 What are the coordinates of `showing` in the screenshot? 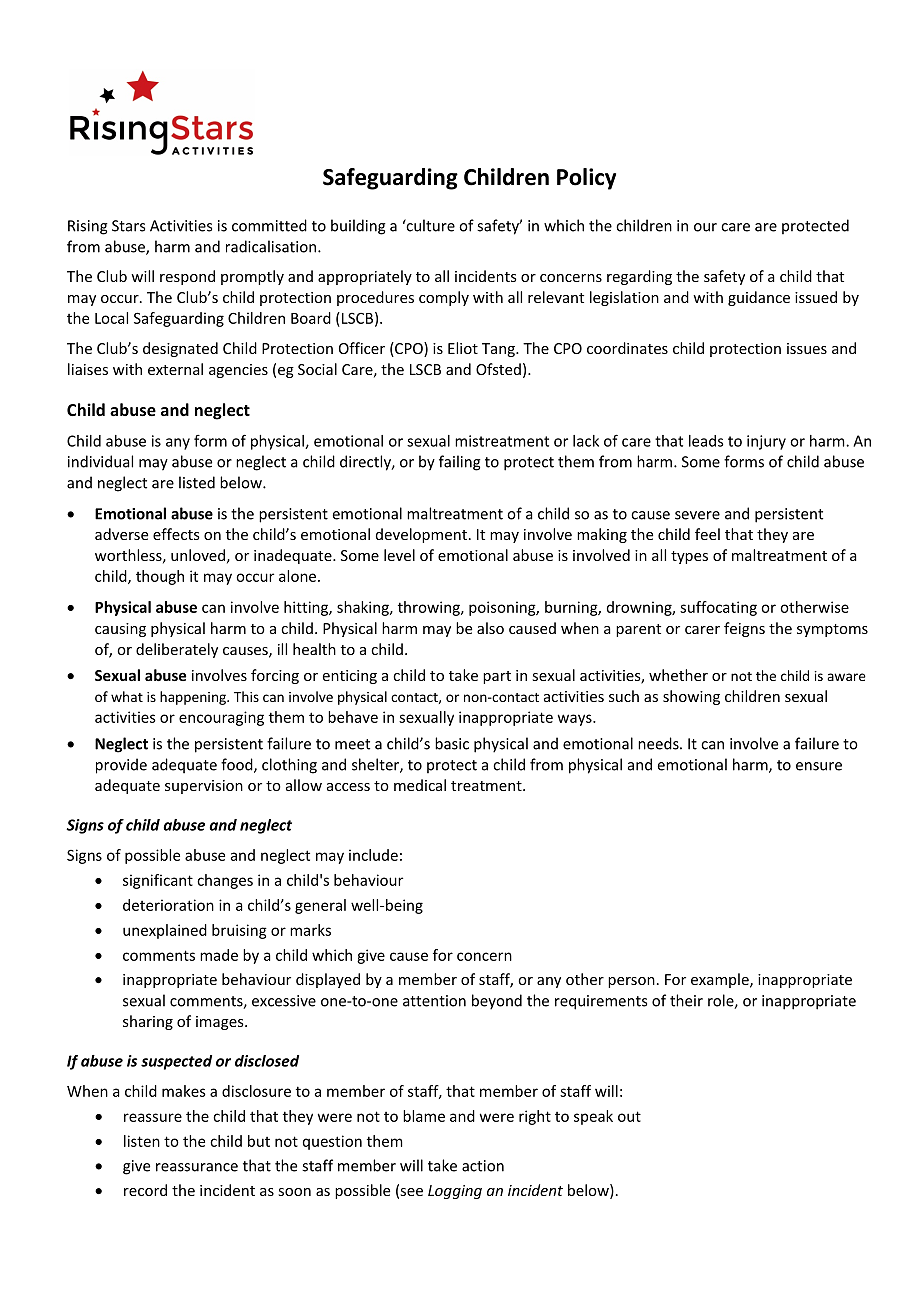 It's located at (691, 697).
